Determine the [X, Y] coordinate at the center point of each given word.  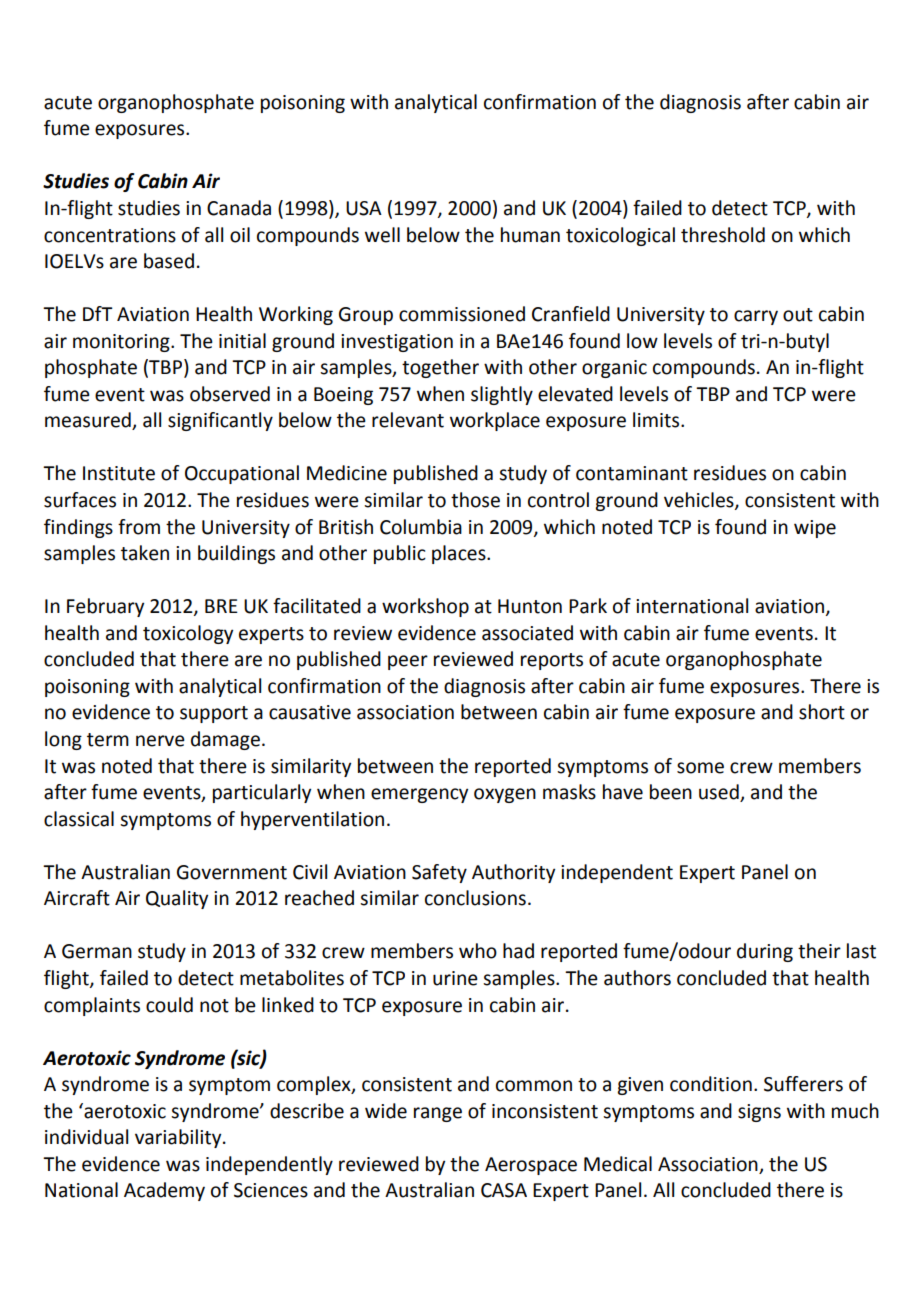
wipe [815, 529]
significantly [220, 421]
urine [455, 978]
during [765, 952]
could [169, 1005]
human [530, 235]
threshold [723, 235]
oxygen [505, 795]
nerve [160, 741]
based [169, 261]
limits [657, 420]
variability [179, 1138]
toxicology [188, 634]
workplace [495, 421]
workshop [425, 607]
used [720, 793]
